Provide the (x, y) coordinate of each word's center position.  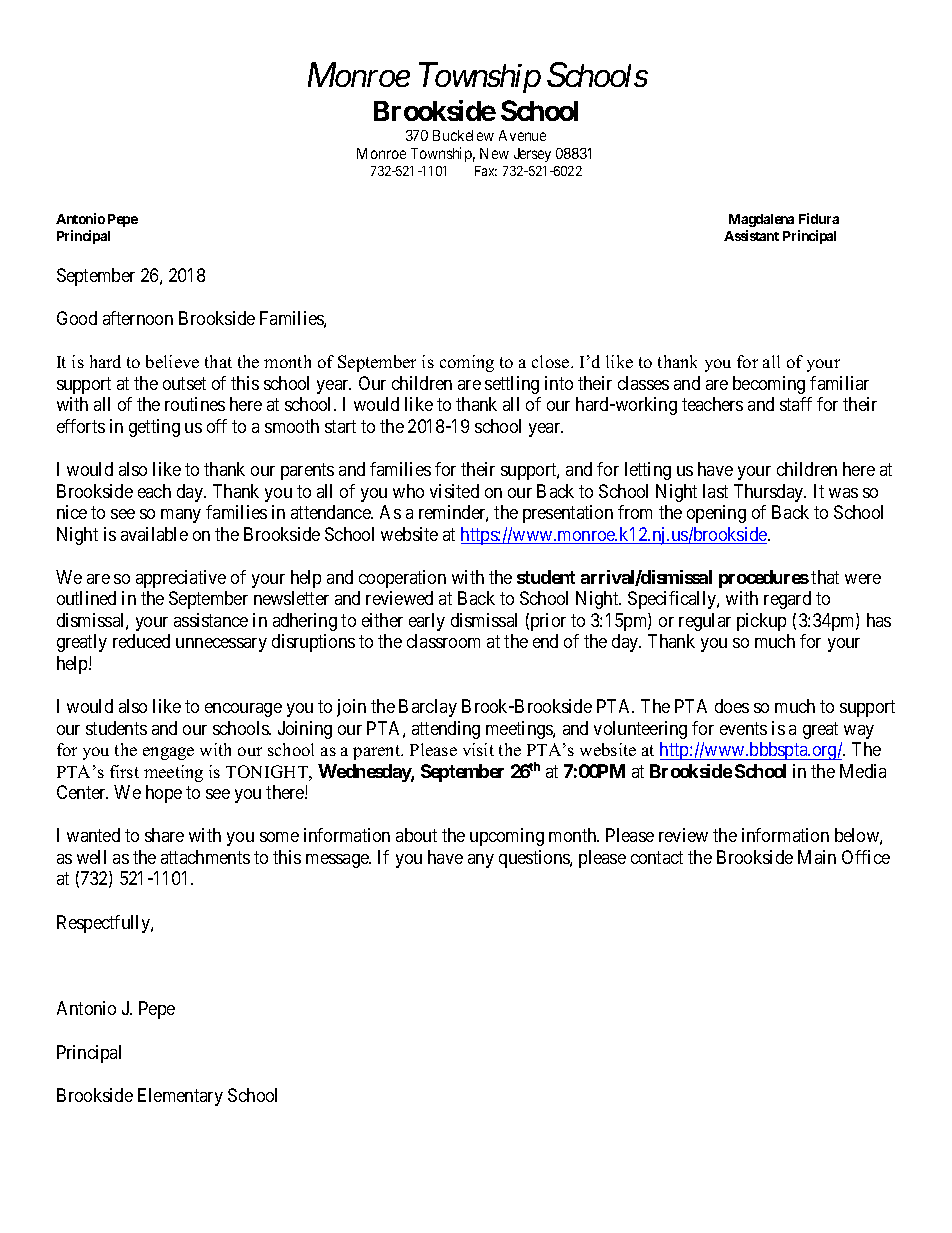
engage (168, 753)
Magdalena (761, 220)
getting (154, 428)
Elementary (180, 1097)
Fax (486, 171)
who (408, 491)
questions (535, 859)
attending (446, 730)
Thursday (770, 493)
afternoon (138, 318)
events (743, 728)
